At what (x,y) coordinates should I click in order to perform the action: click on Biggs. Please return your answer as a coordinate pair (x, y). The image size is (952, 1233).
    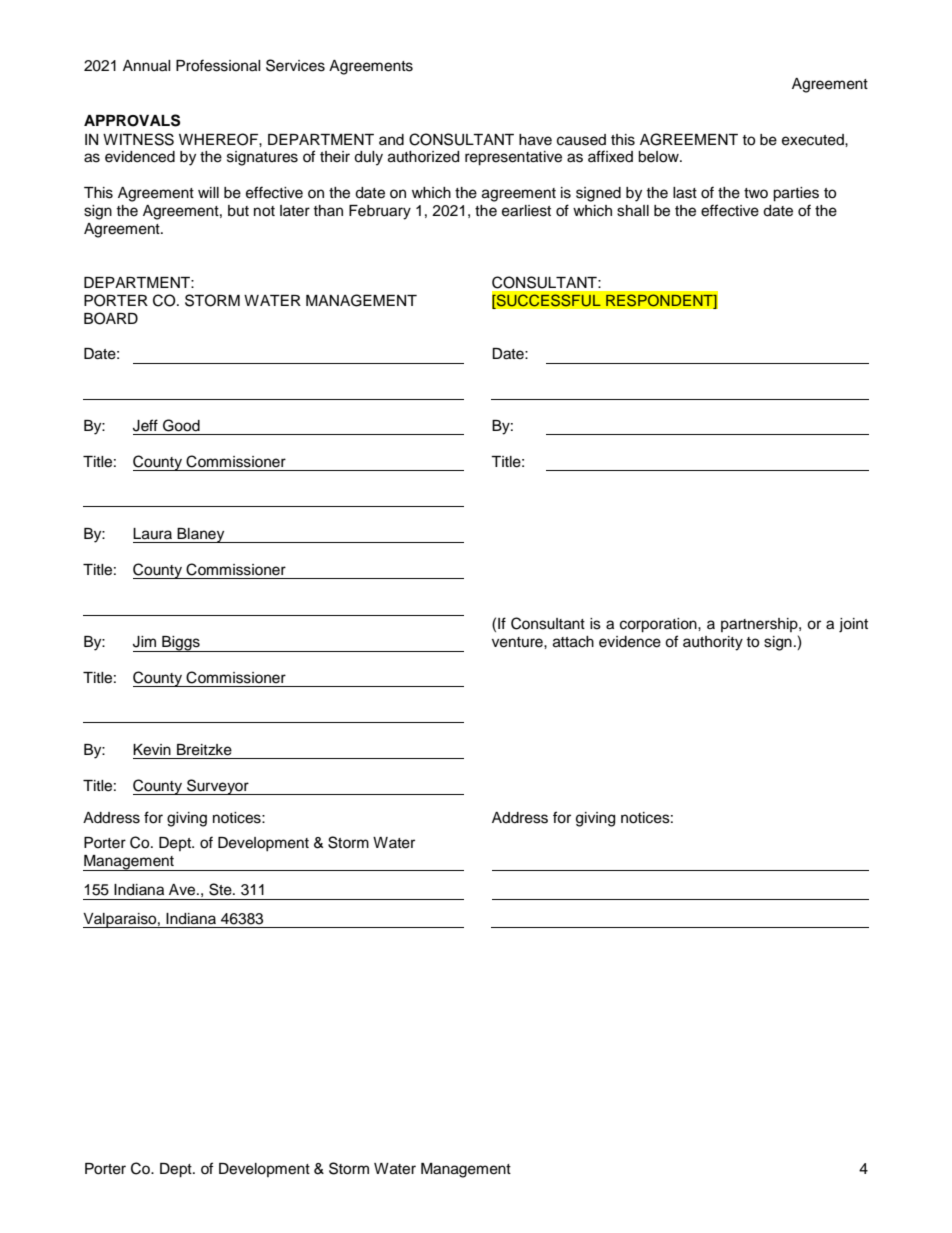
    Looking at the image, I should click on (181, 644).
